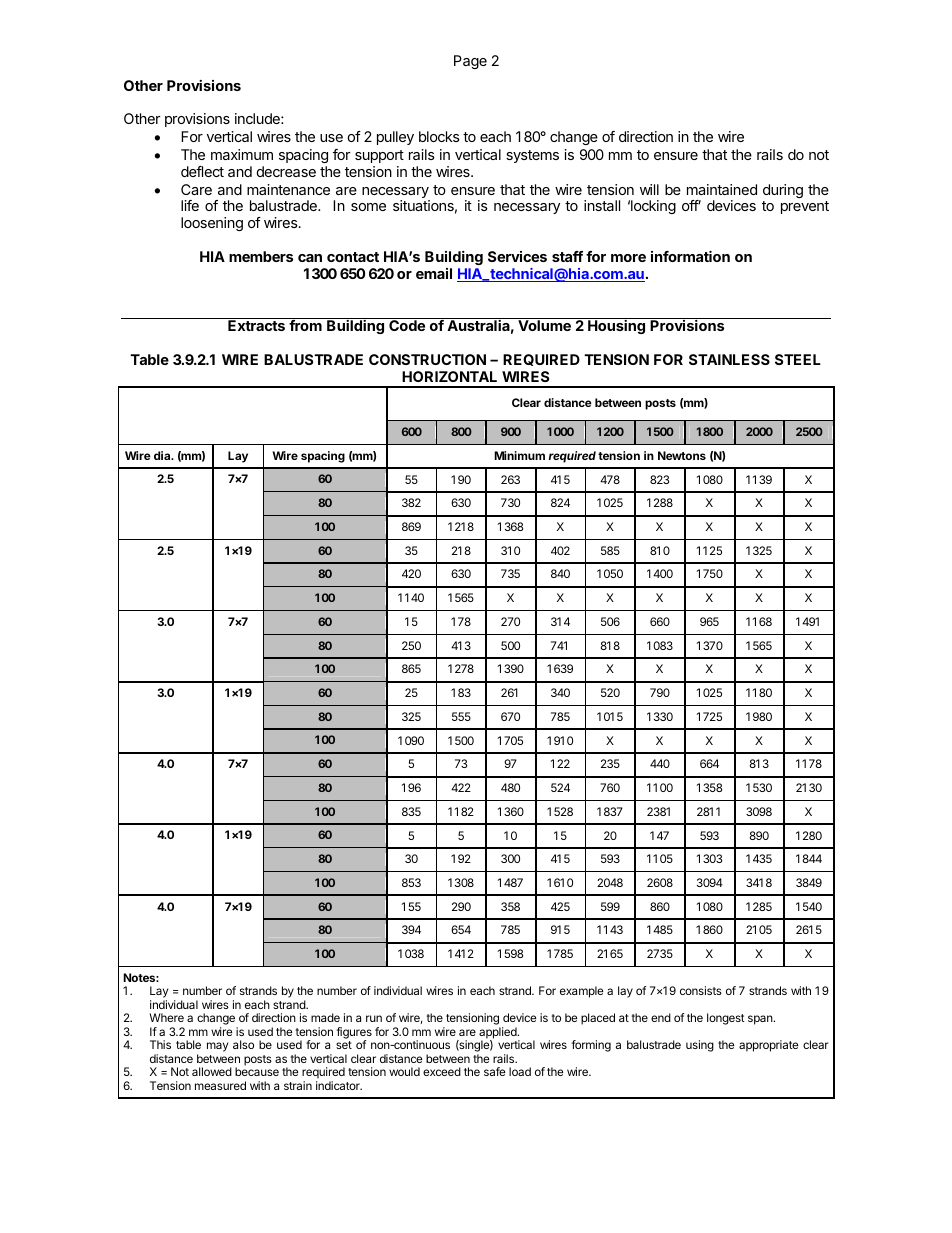 The width and height of the screenshot is (952, 1233). Describe the element at coordinates (682, 455) in the screenshot. I see `Newtons` at that location.
